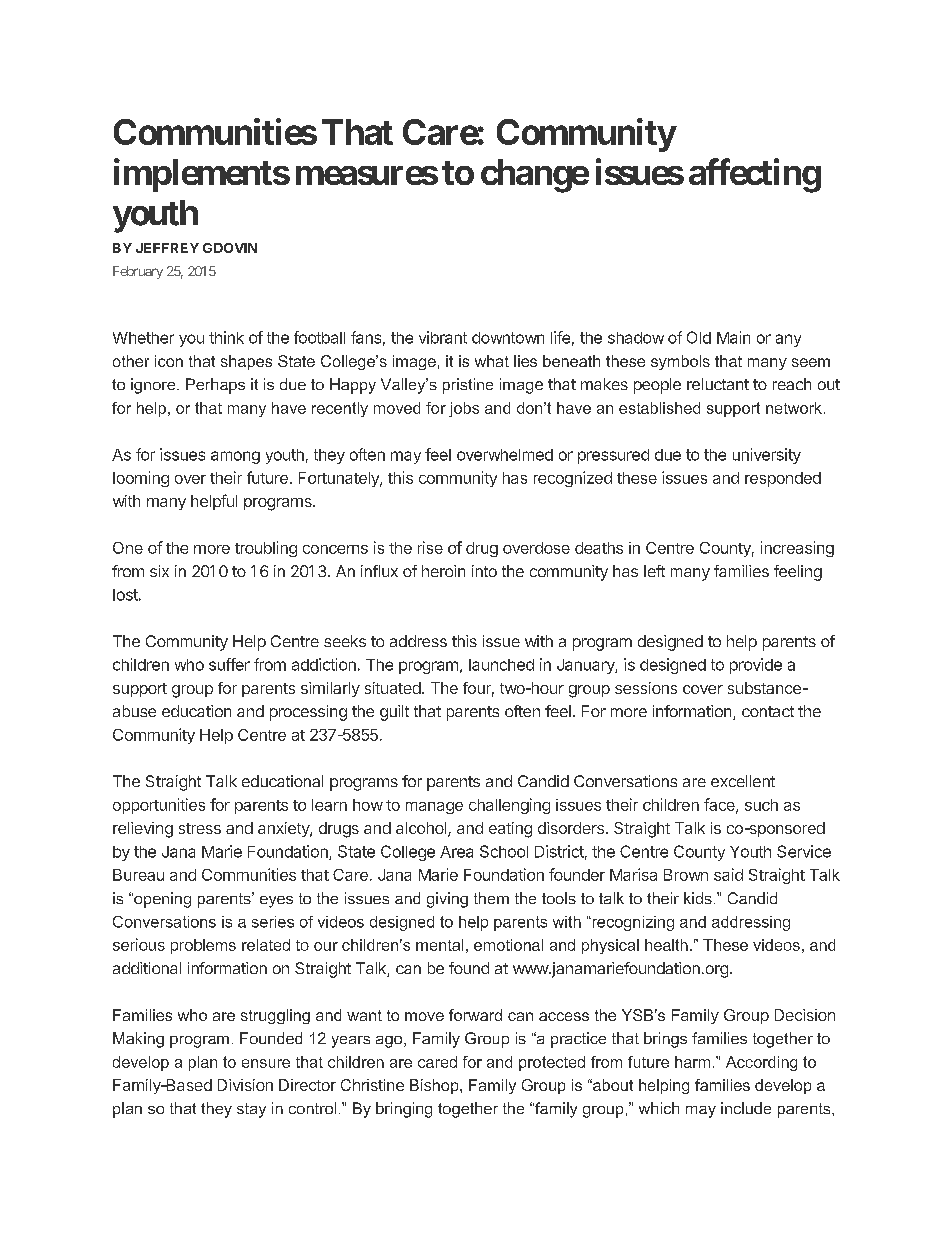  What do you see at coordinates (434, 808) in the screenshot?
I see `manage` at bounding box center [434, 808].
